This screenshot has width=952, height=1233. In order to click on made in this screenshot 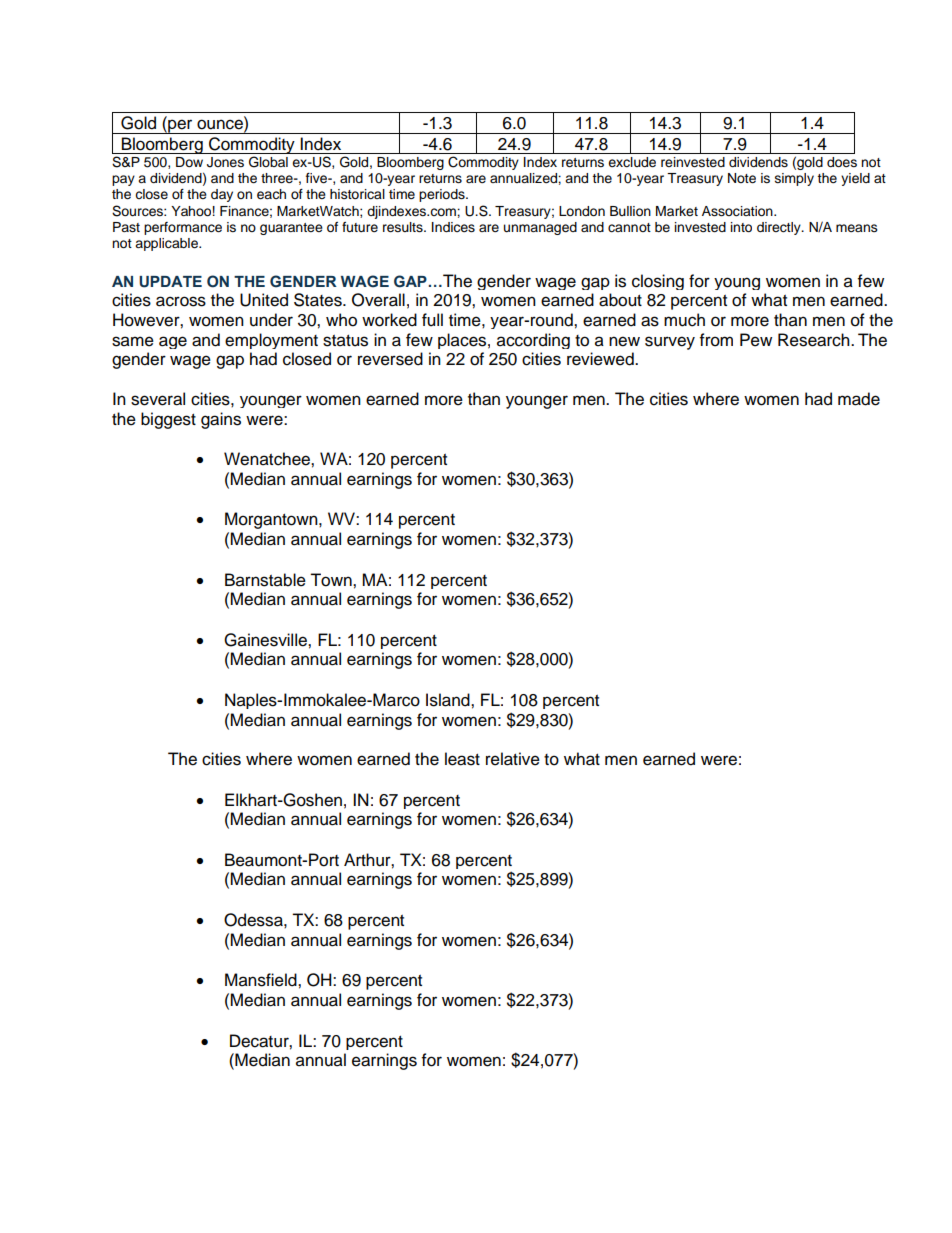, I will do `click(859, 399)`.
